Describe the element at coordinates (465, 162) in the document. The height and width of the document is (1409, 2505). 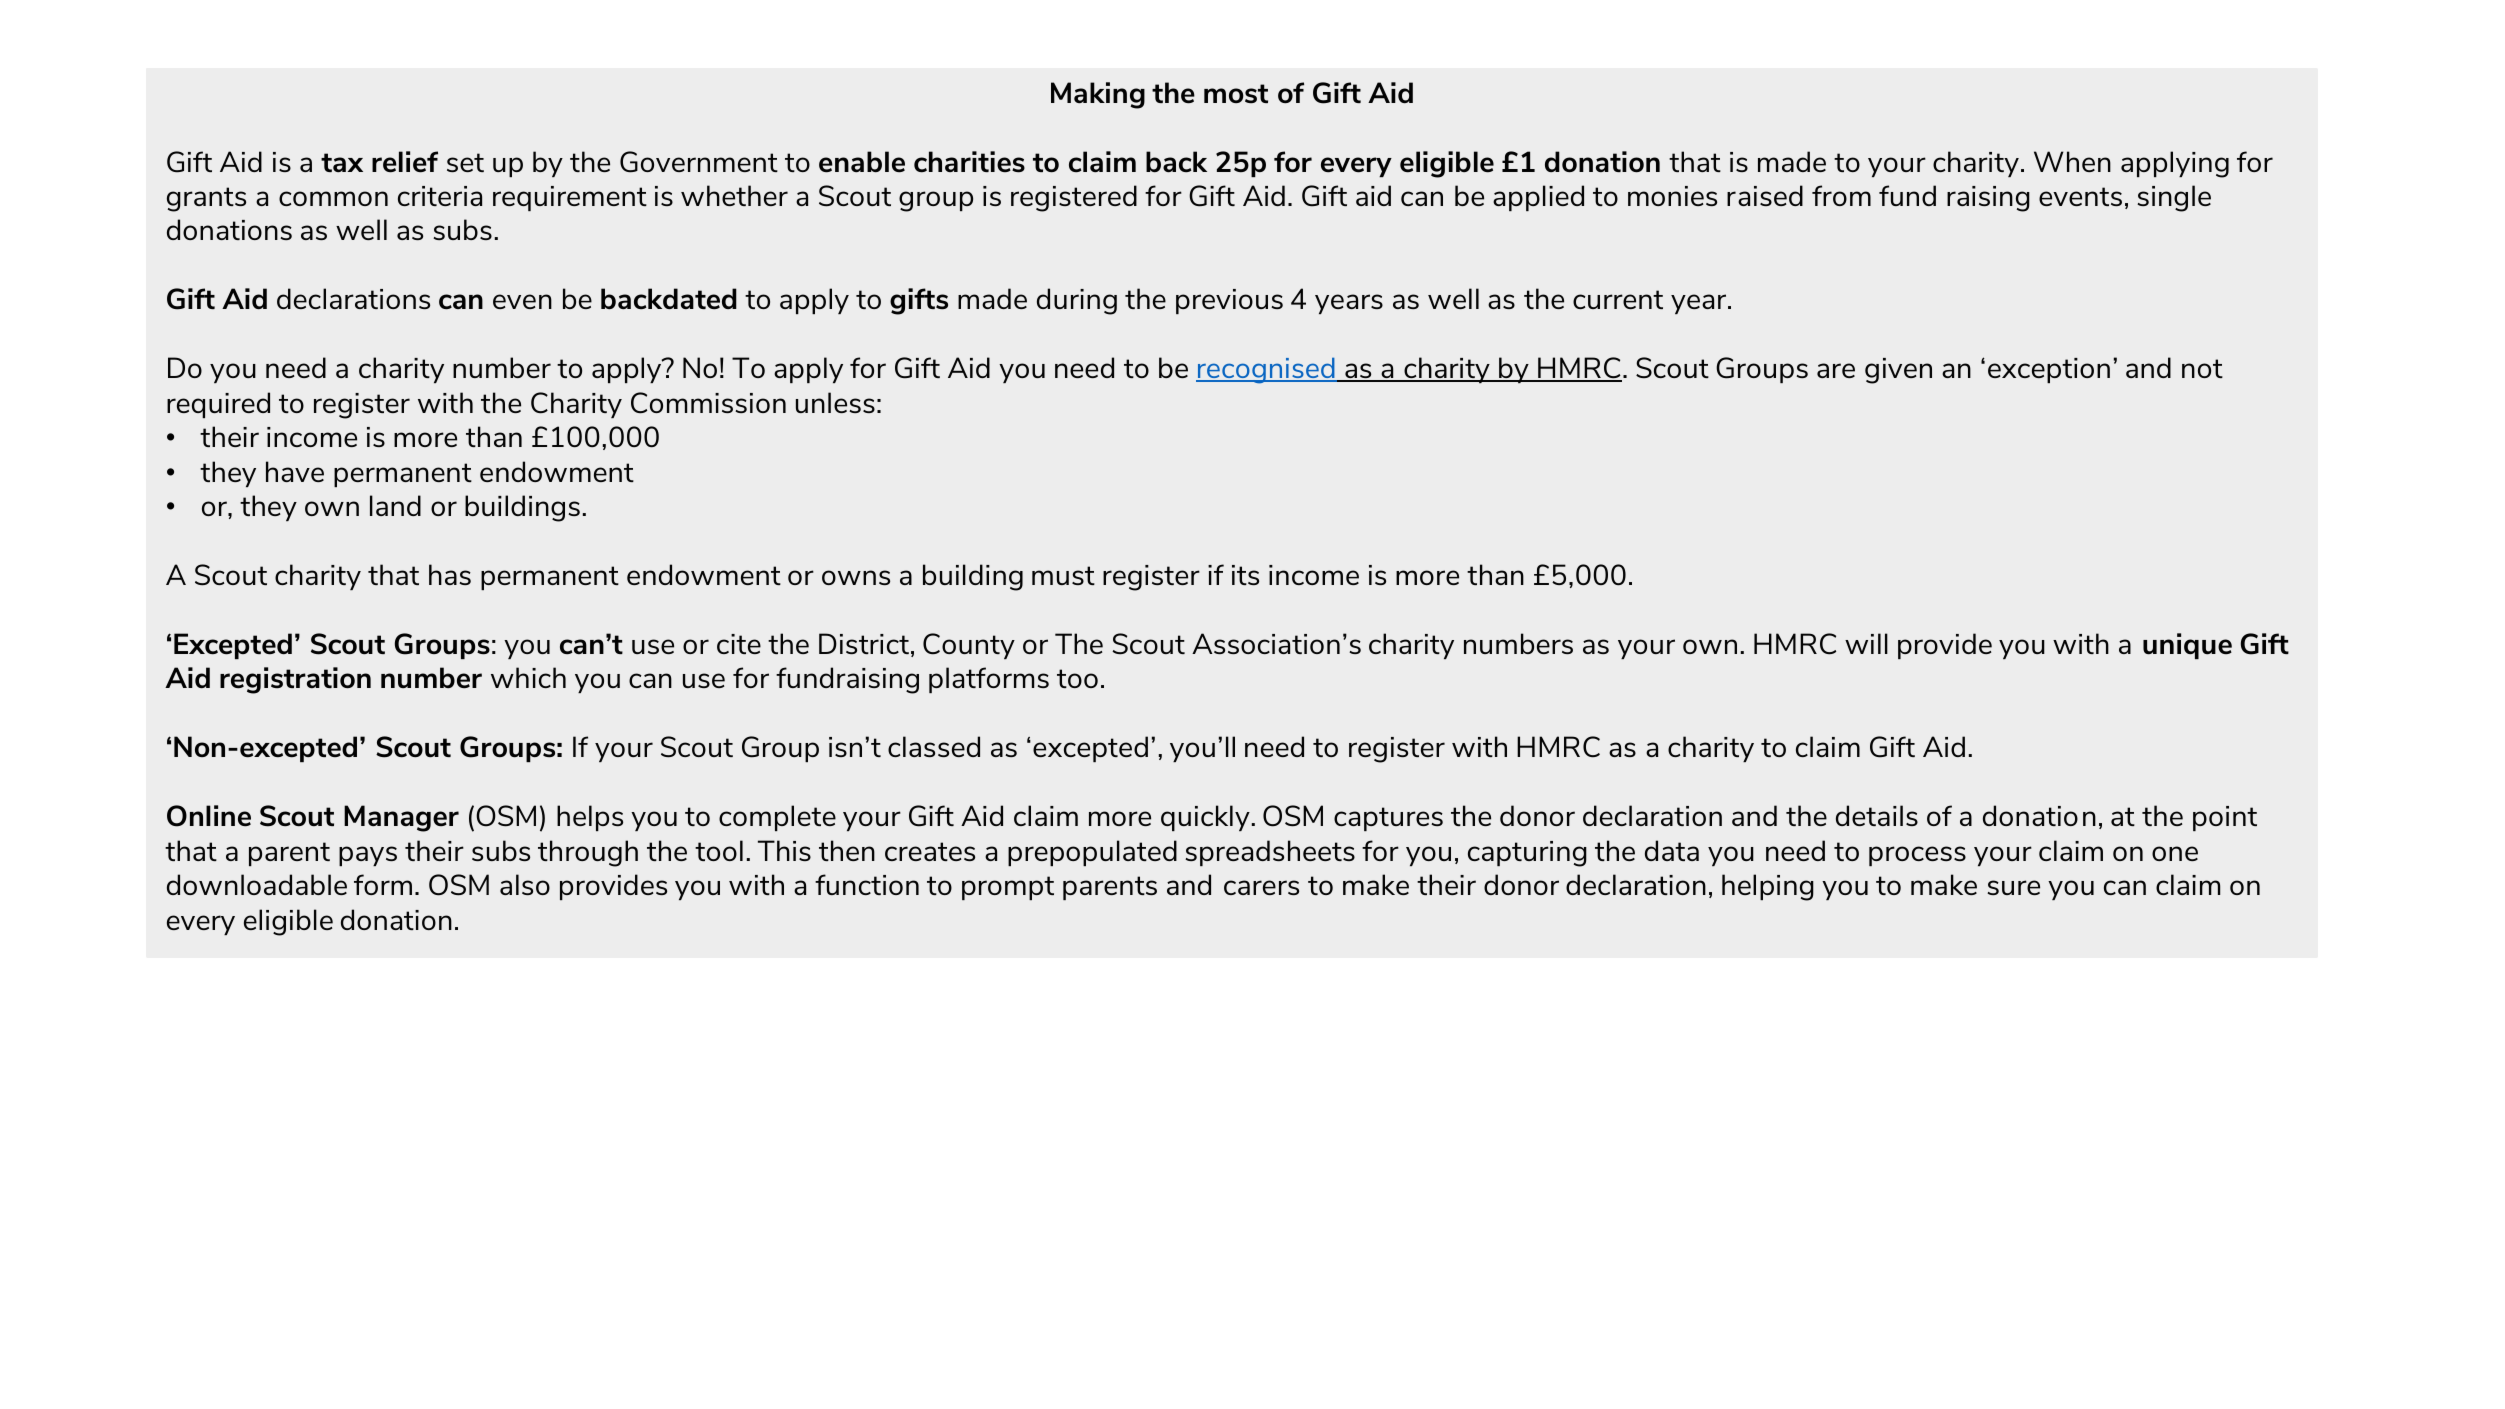
I see `set` at that location.
